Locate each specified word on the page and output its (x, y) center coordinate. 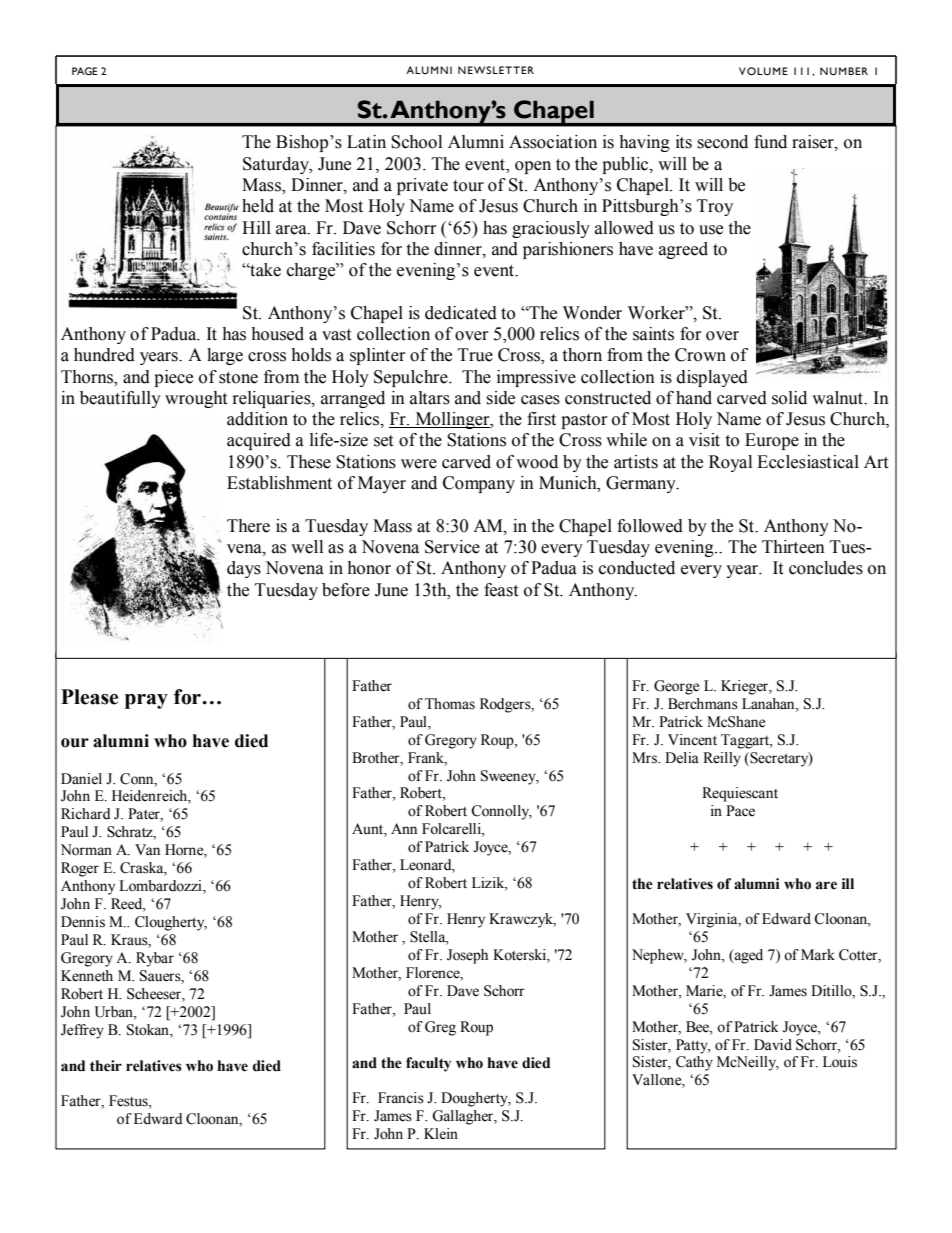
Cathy (694, 1063)
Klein (441, 1134)
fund (770, 142)
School (416, 142)
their (106, 1066)
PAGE (85, 71)
